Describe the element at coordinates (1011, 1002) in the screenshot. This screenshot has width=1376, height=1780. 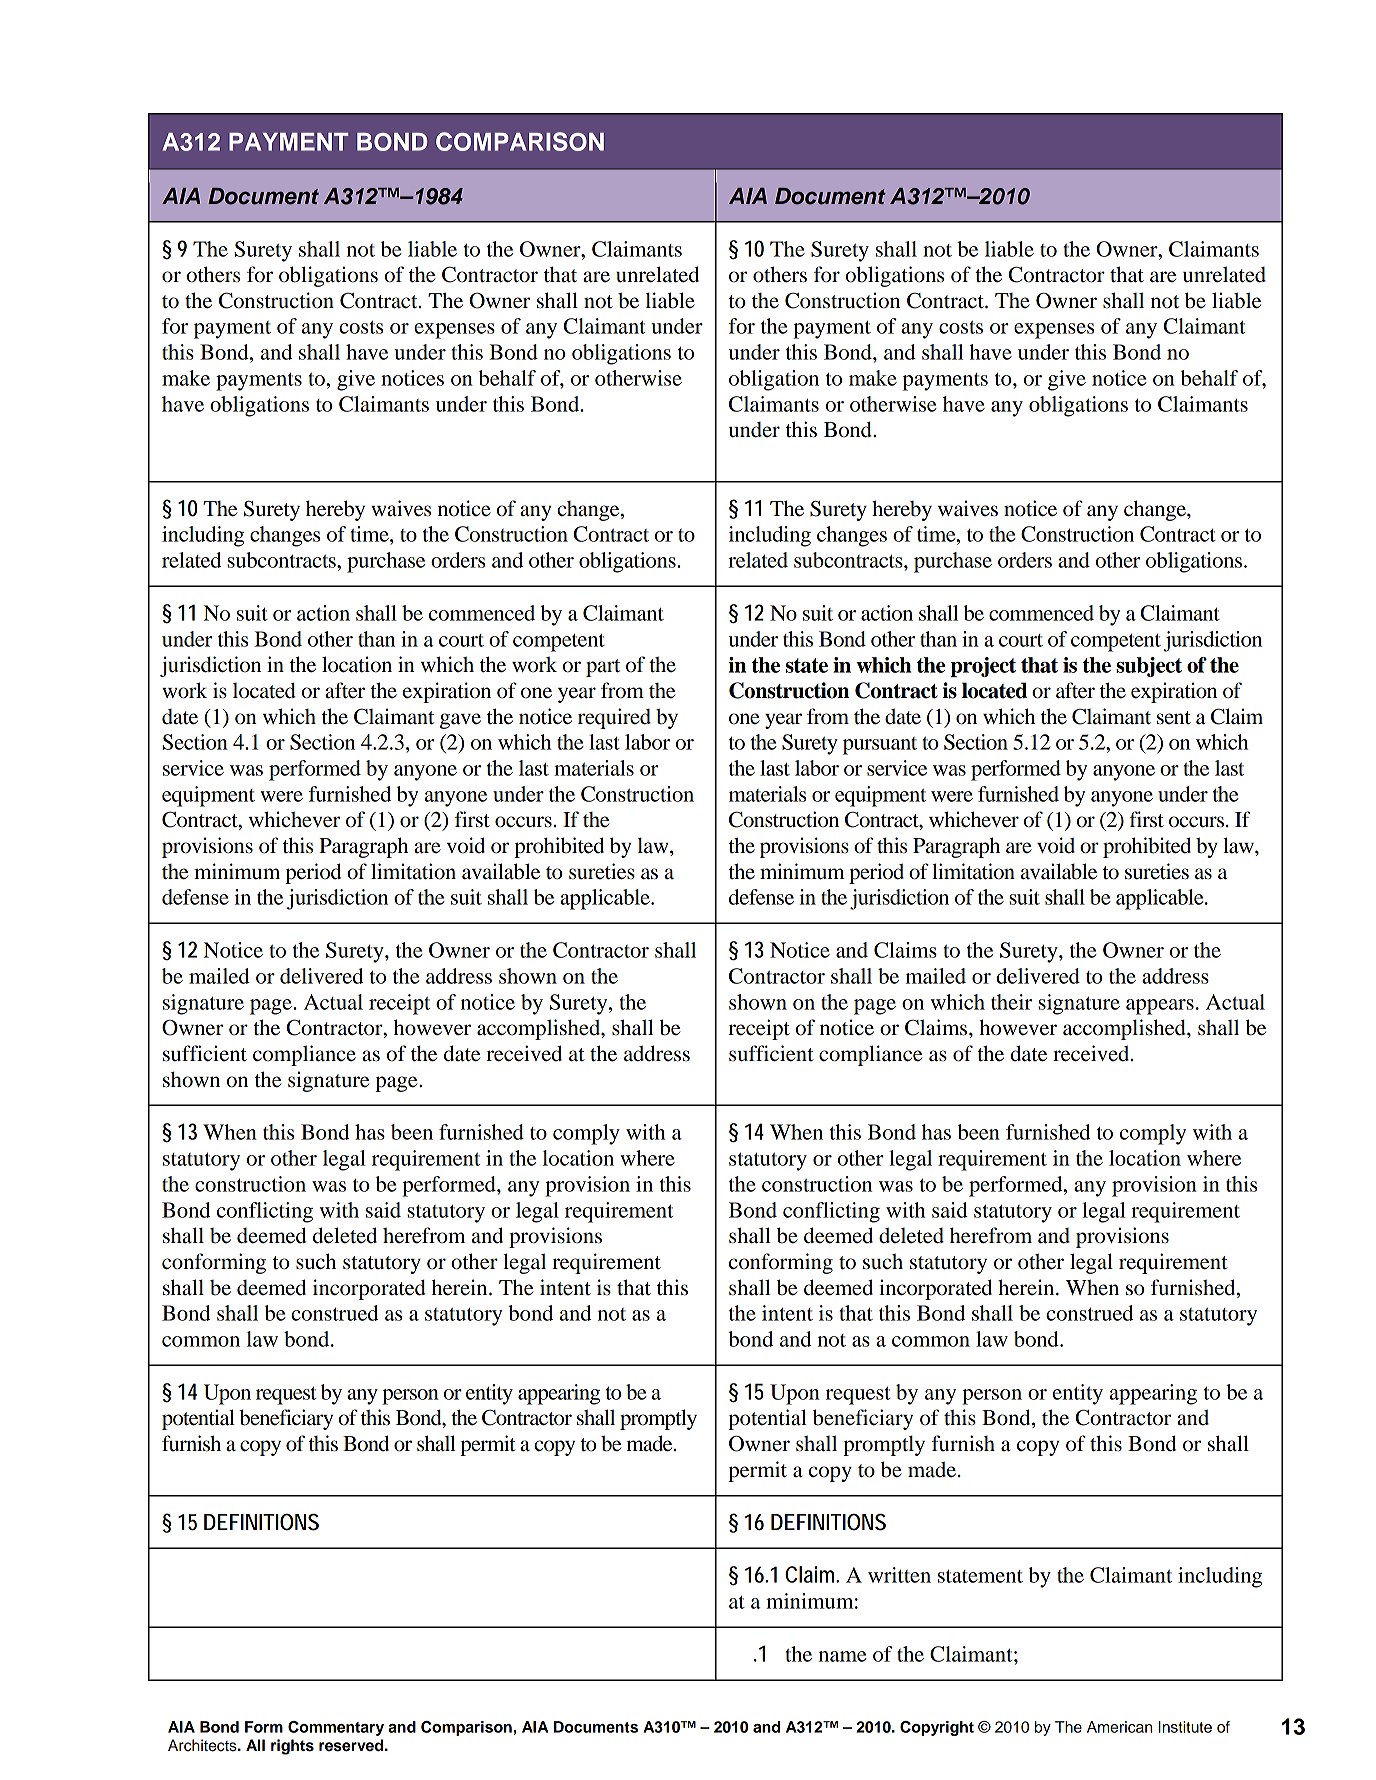
I see `their` at that location.
